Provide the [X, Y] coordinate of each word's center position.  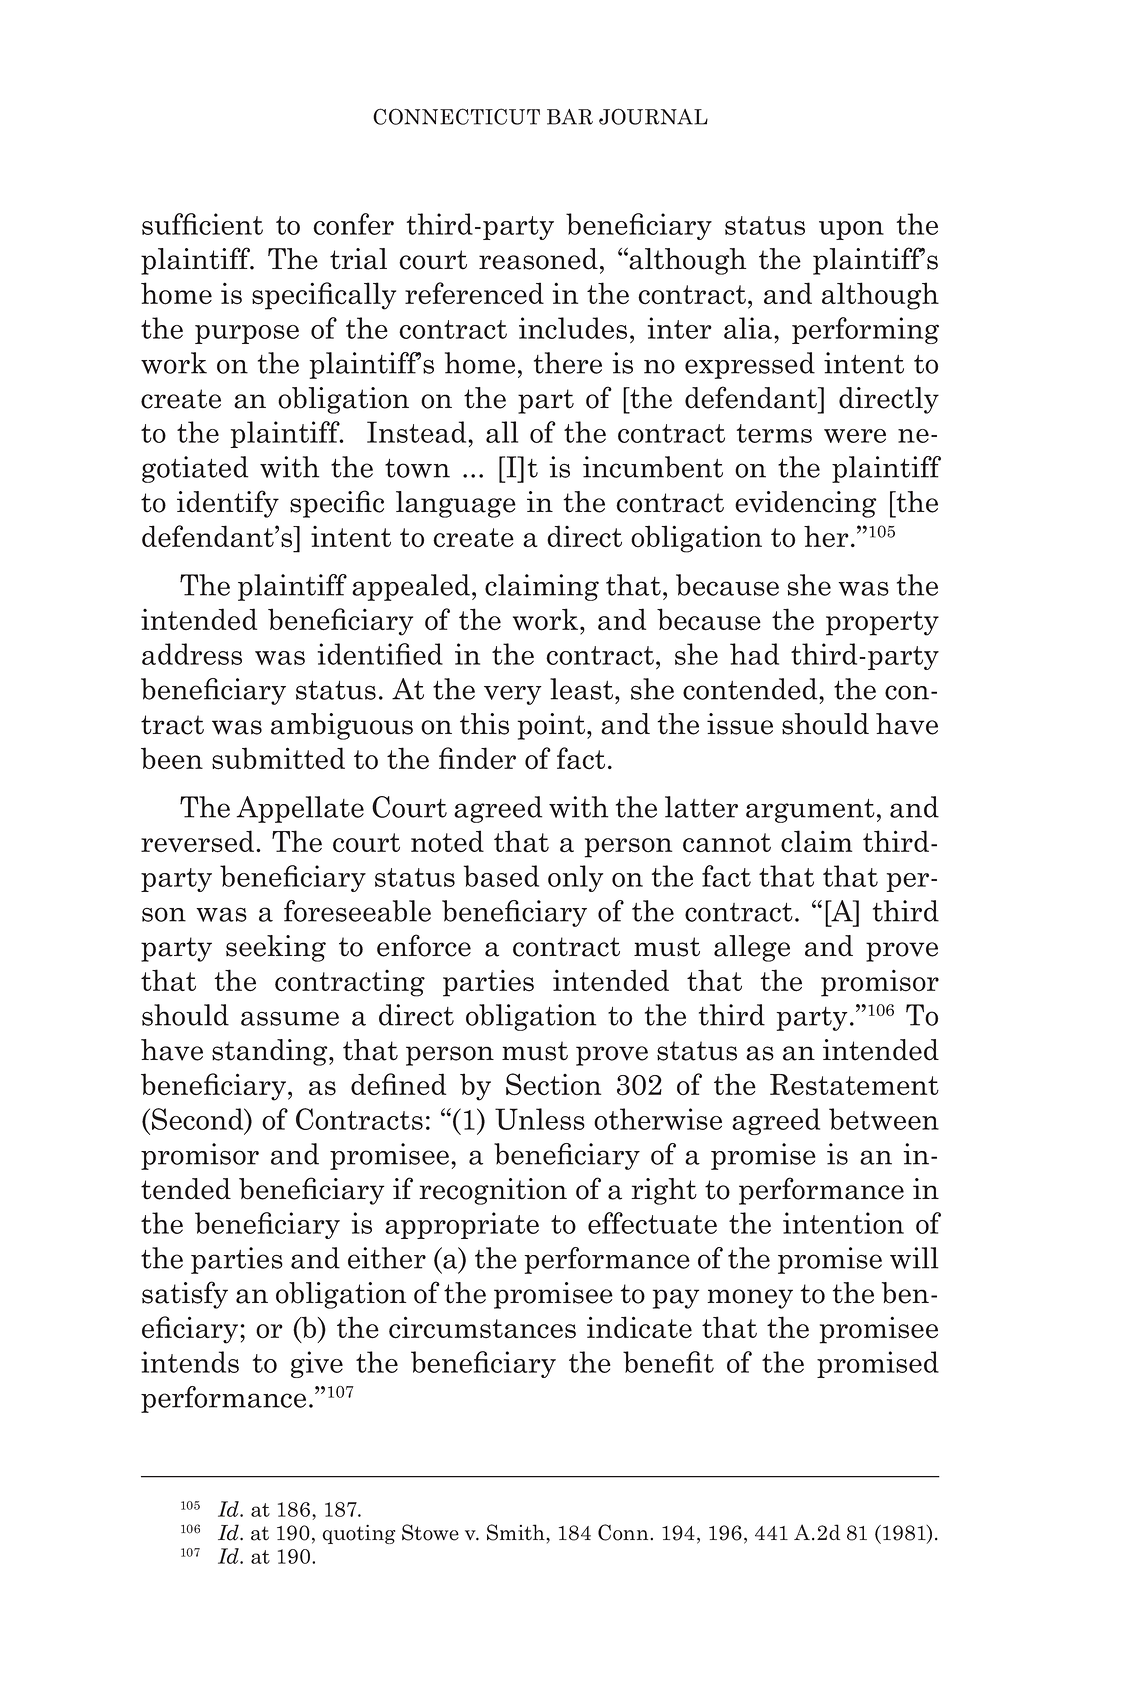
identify [228, 504]
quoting [358, 1534]
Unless [540, 1119]
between [884, 1119]
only [575, 878]
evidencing [806, 504]
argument [810, 811]
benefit [668, 1362]
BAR [570, 117]
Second [199, 1119]
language [456, 504]
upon [851, 230]
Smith [517, 1532]
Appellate [300, 809]
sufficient [202, 224]
